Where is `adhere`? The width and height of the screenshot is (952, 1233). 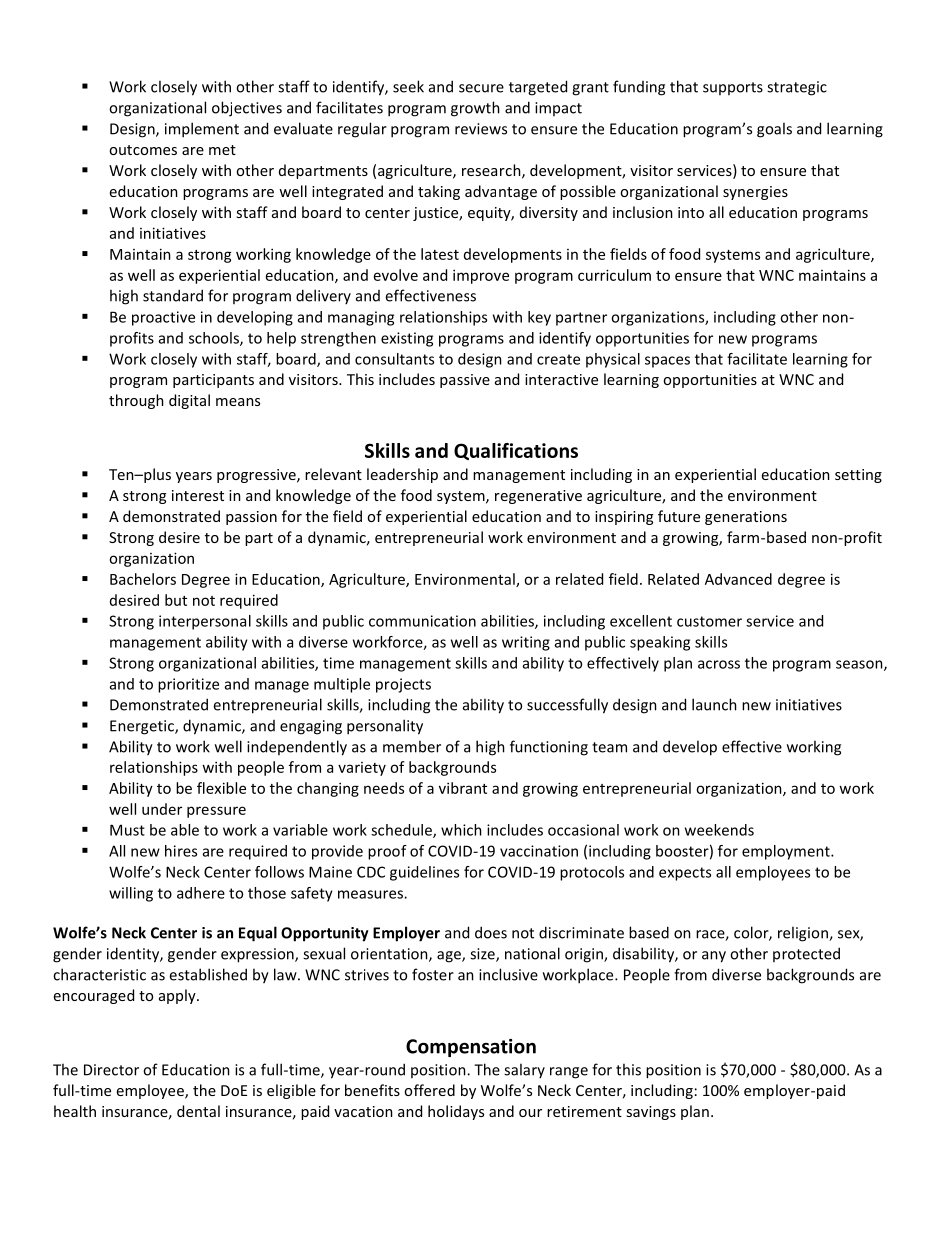 adhere is located at coordinates (201, 893).
